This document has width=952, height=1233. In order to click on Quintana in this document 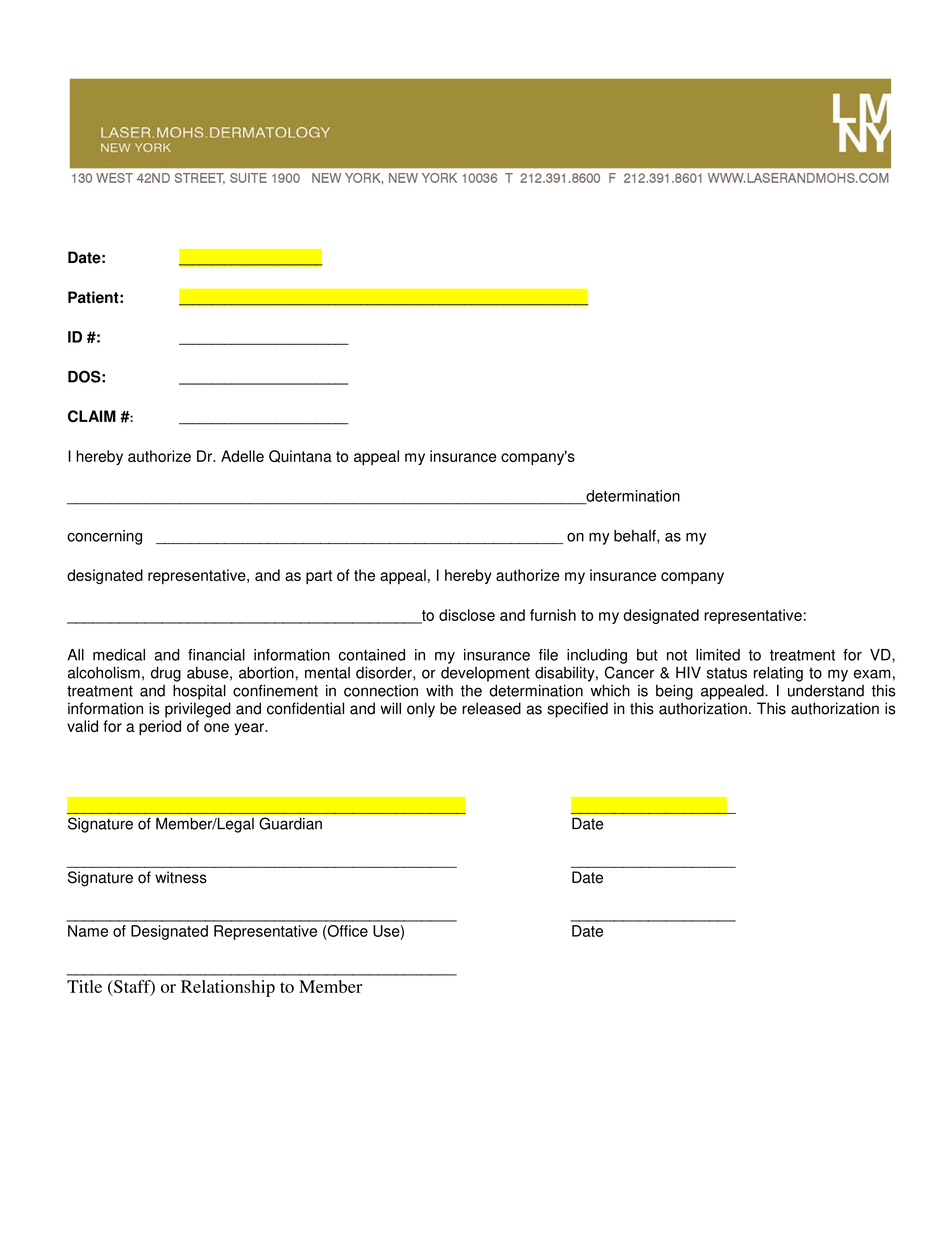, I will do `click(300, 456)`.
